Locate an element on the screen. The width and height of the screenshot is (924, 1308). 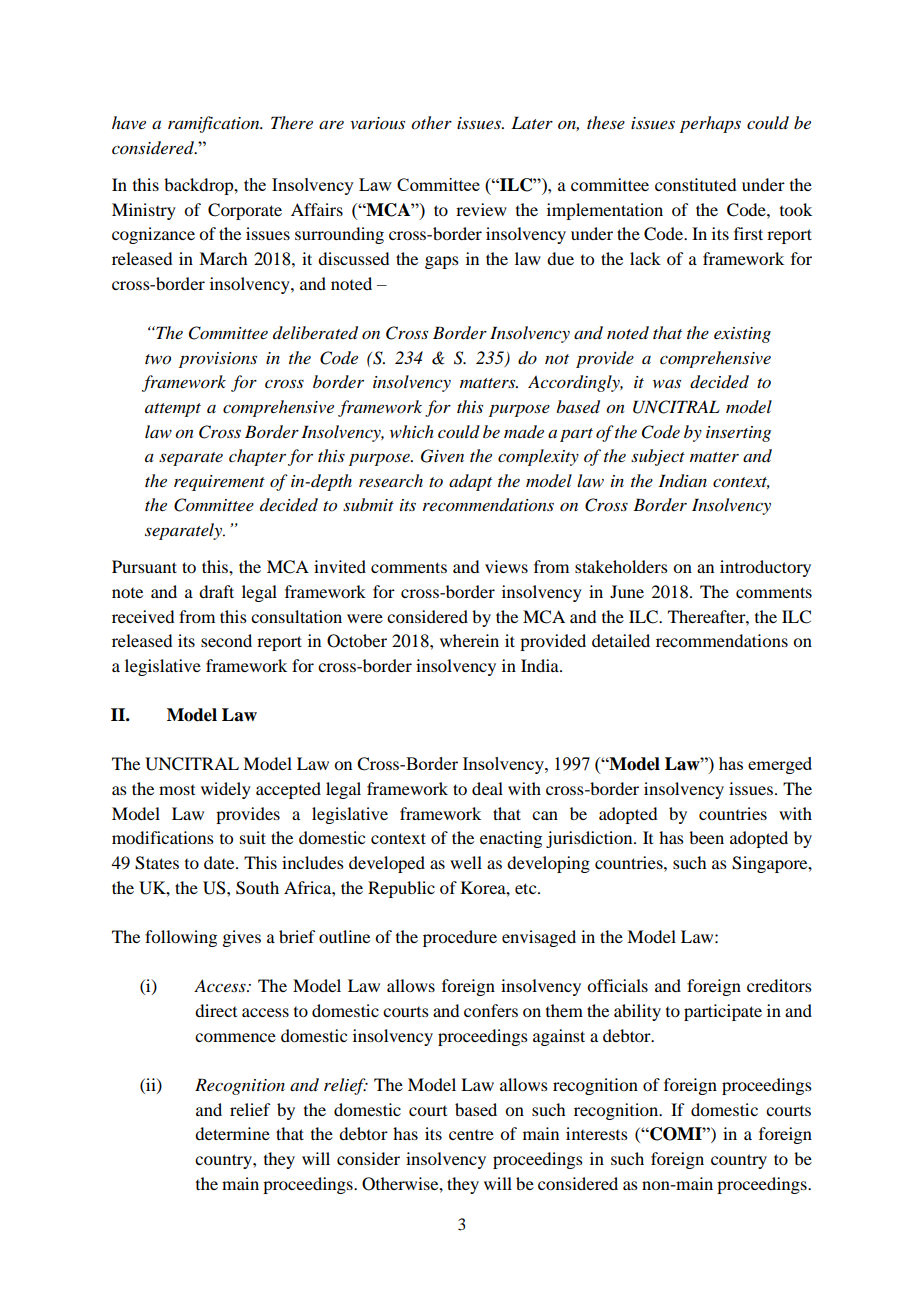
requirement is located at coordinates (219, 483).
